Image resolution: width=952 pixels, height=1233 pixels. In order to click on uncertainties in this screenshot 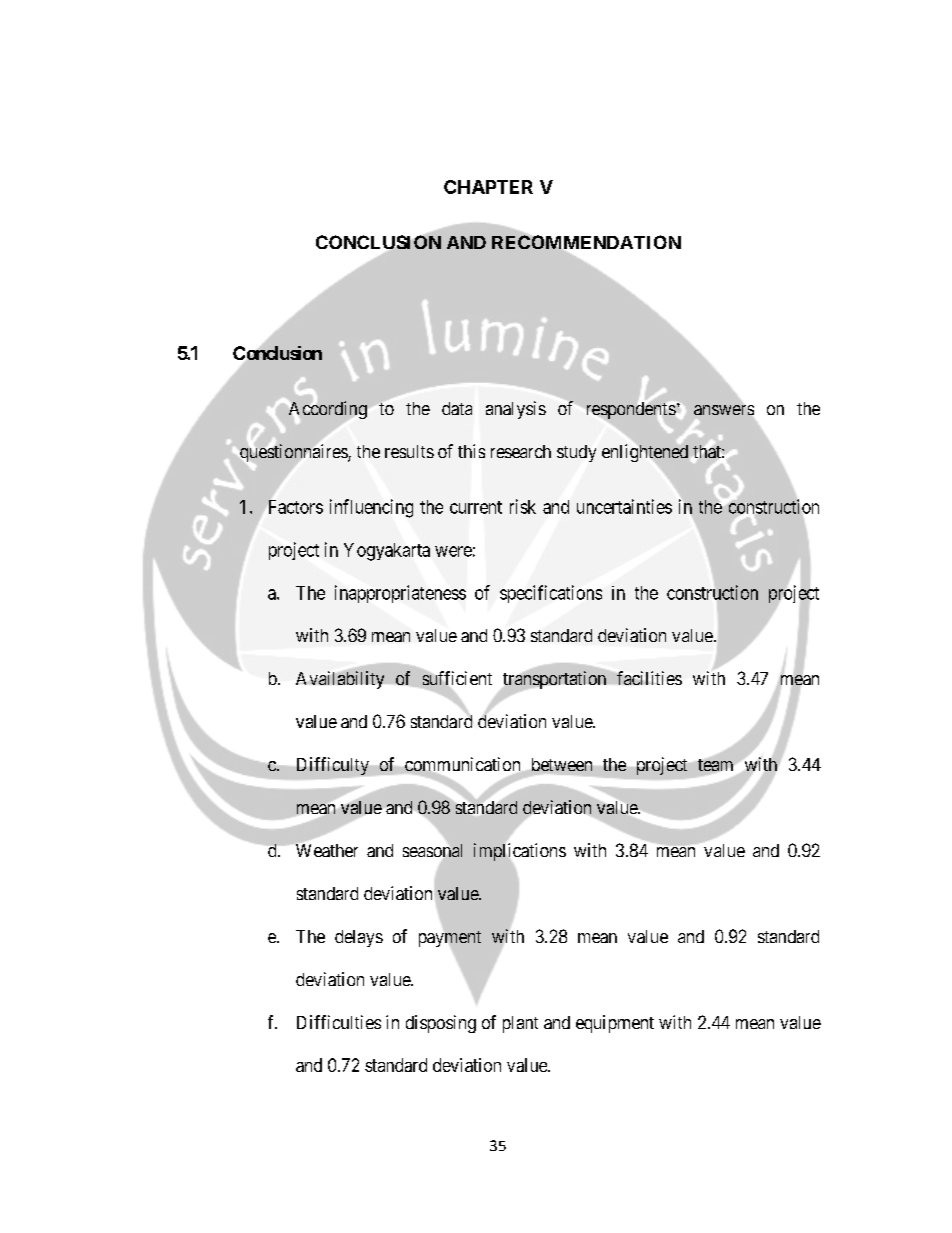, I will do `click(624, 506)`.
